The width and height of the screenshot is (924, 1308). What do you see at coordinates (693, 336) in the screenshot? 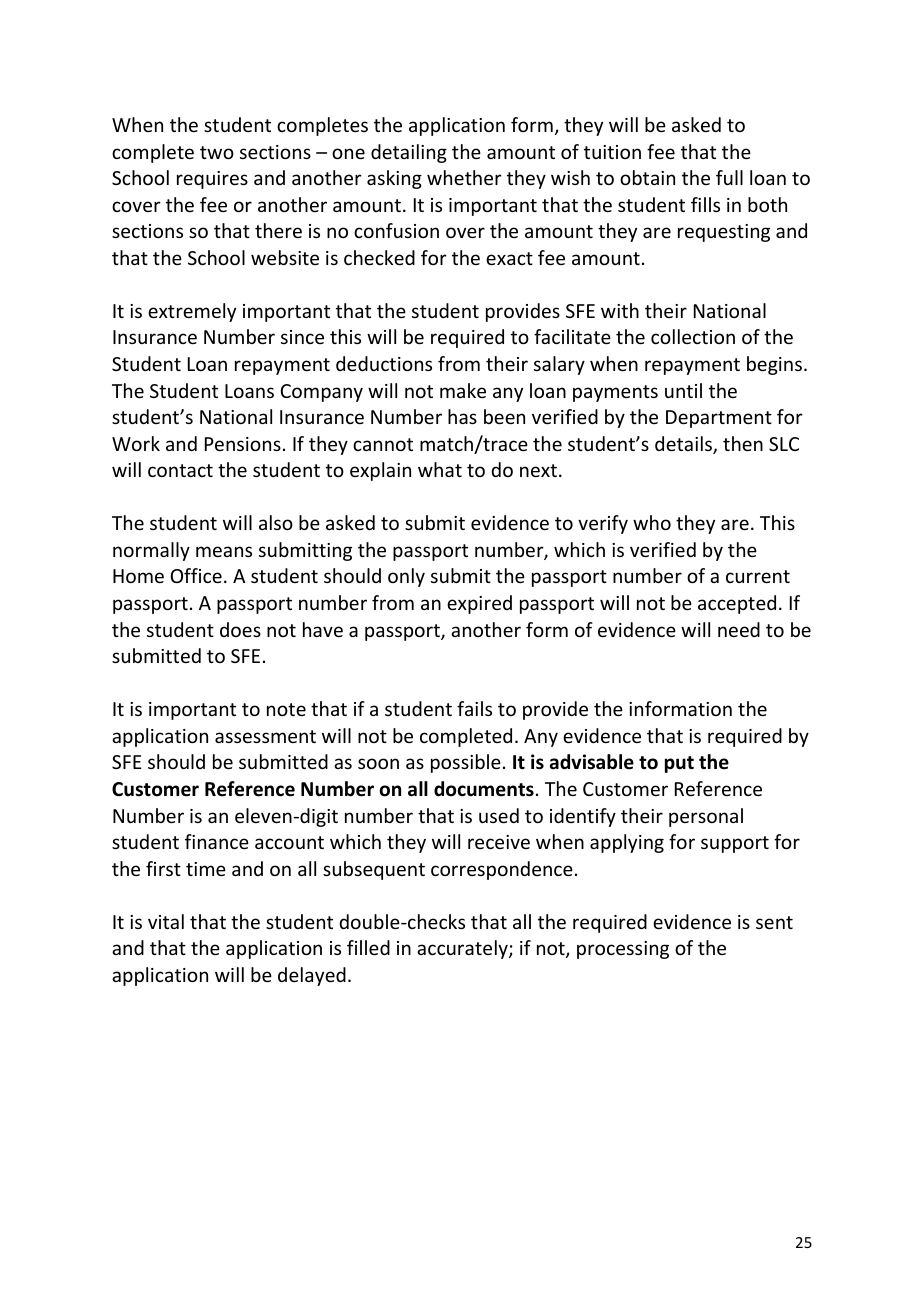
I see `collection` at bounding box center [693, 336].
